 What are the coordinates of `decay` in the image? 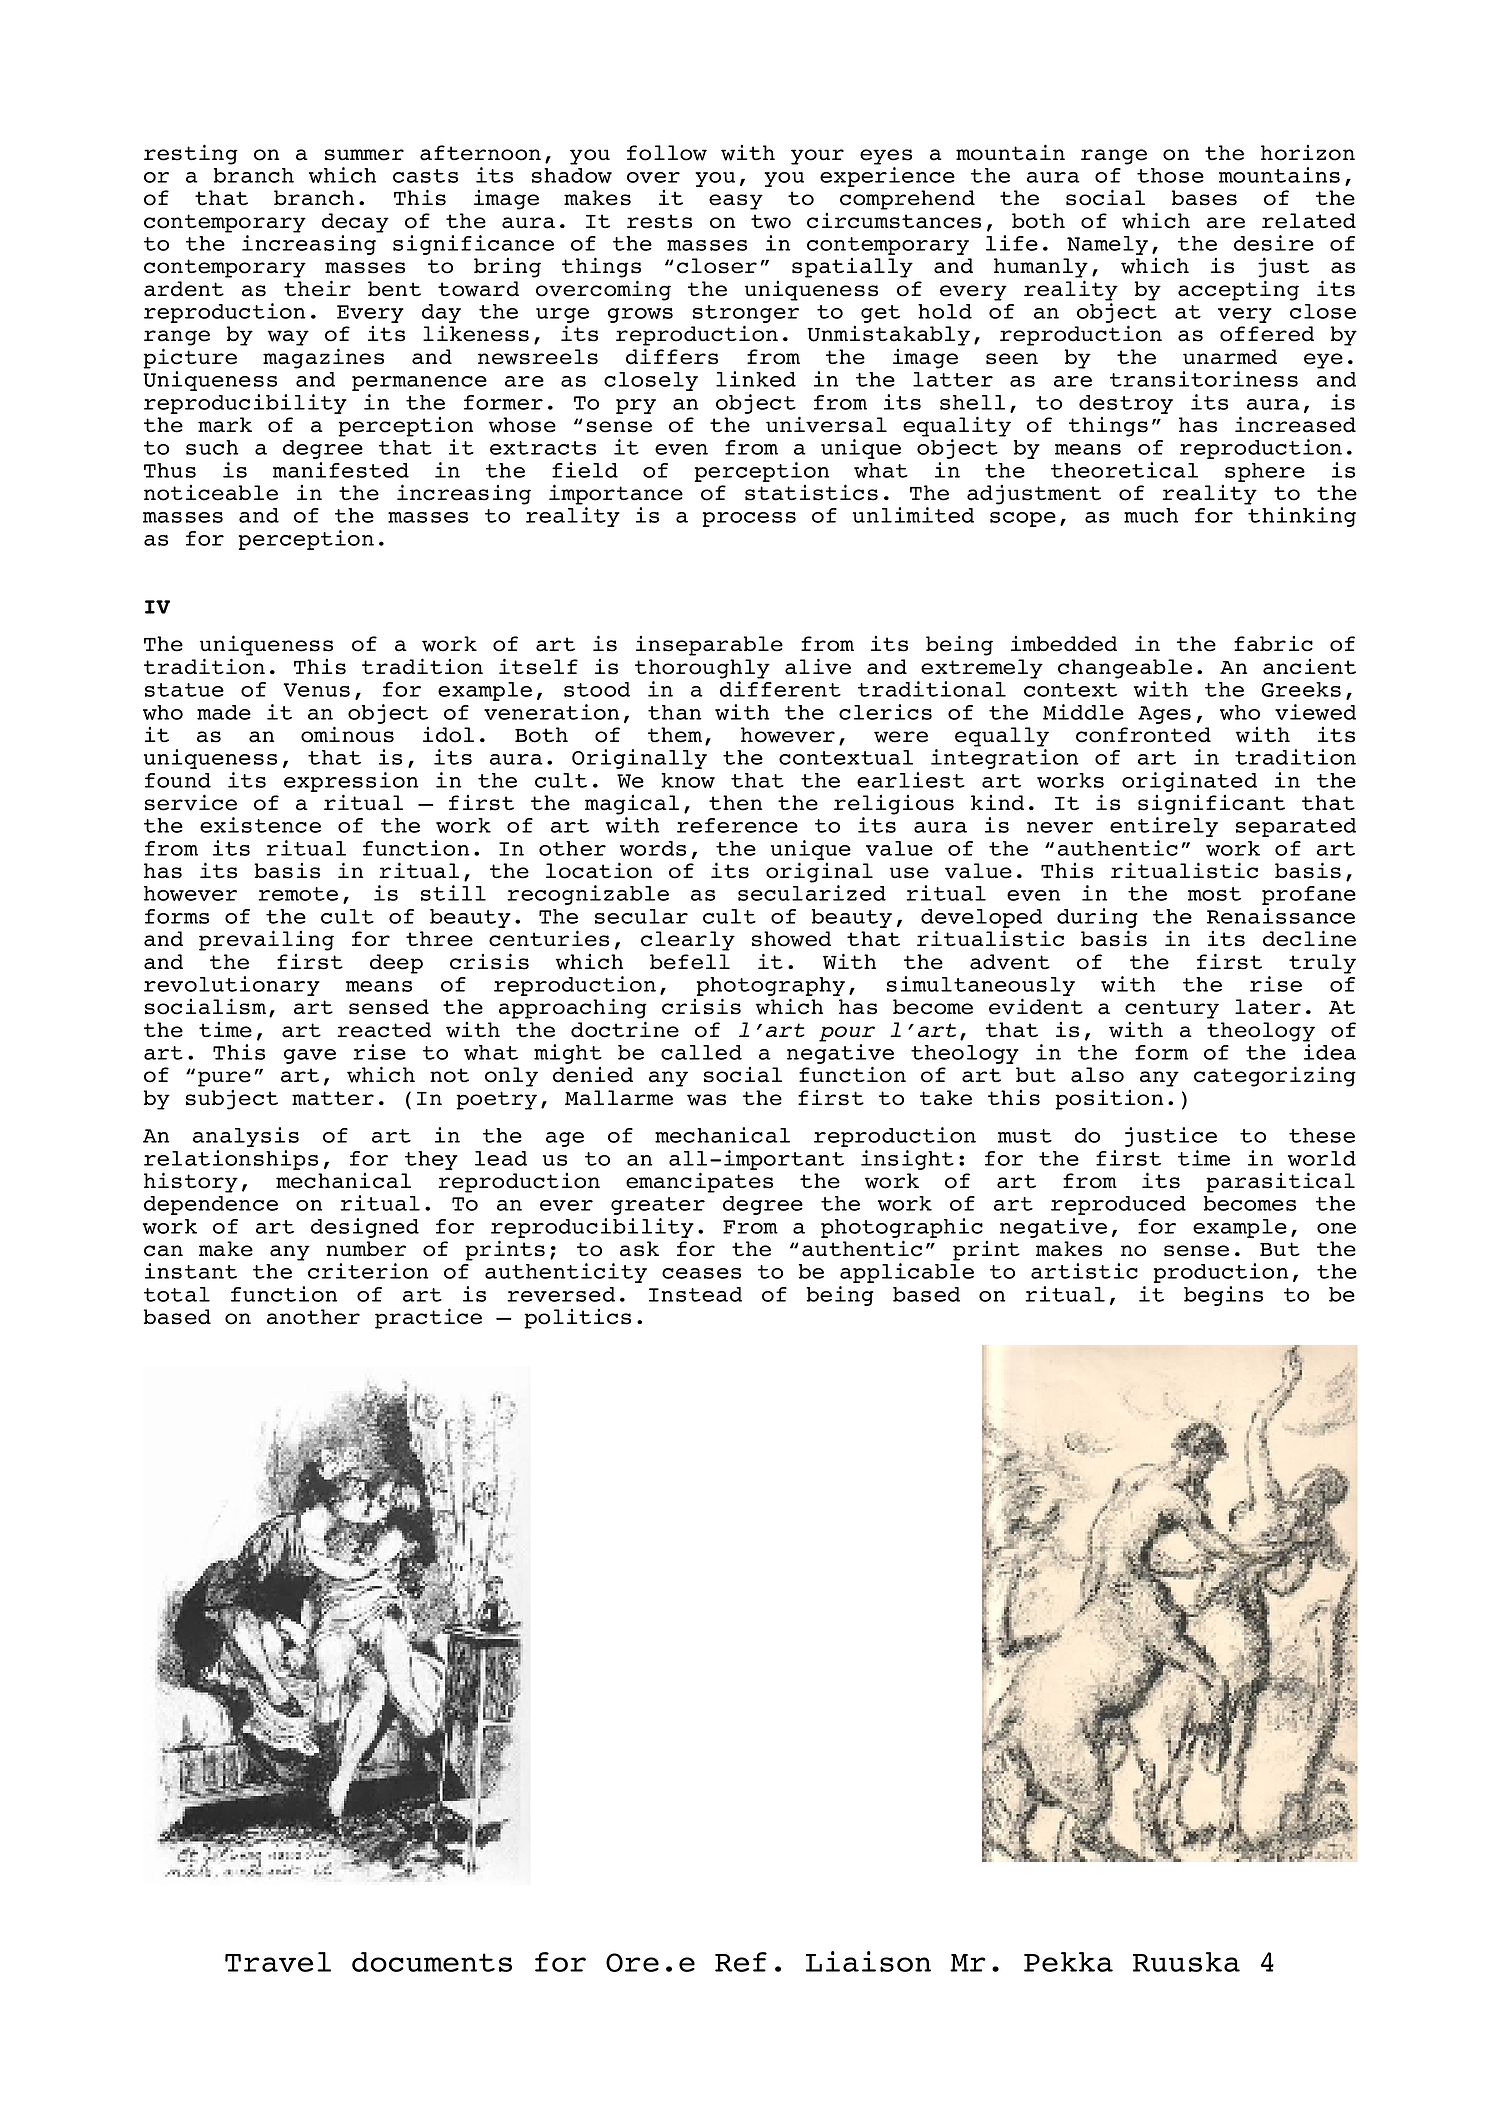 It's located at (355, 223).
